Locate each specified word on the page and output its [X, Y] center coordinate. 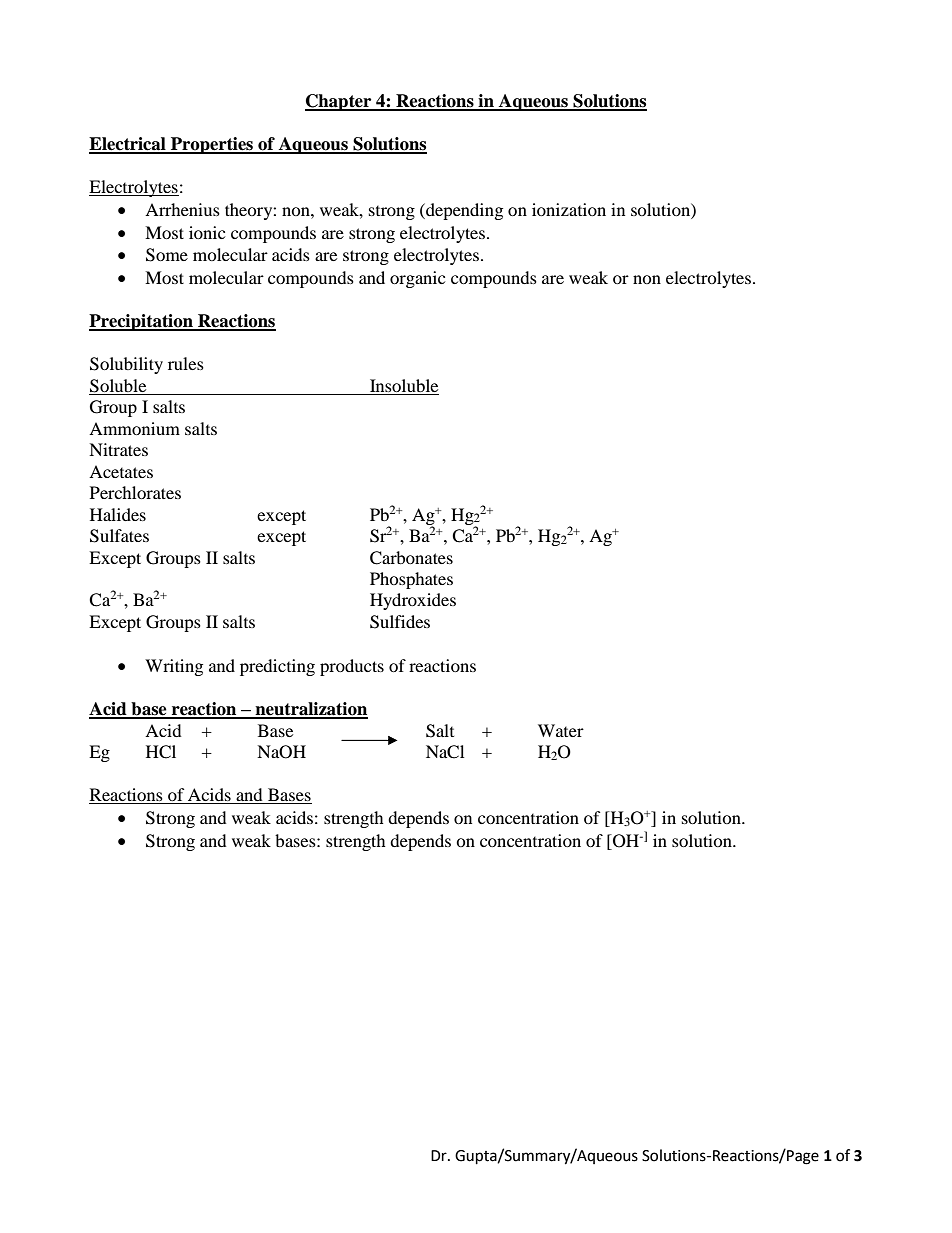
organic [417, 279]
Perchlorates [135, 492]
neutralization [310, 710]
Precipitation [142, 322]
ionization [569, 209]
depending [463, 211]
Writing [174, 667]
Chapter [339, 102]
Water [561, 730]
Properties [212, 145]
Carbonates [411, 558]
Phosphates [411, 580]
